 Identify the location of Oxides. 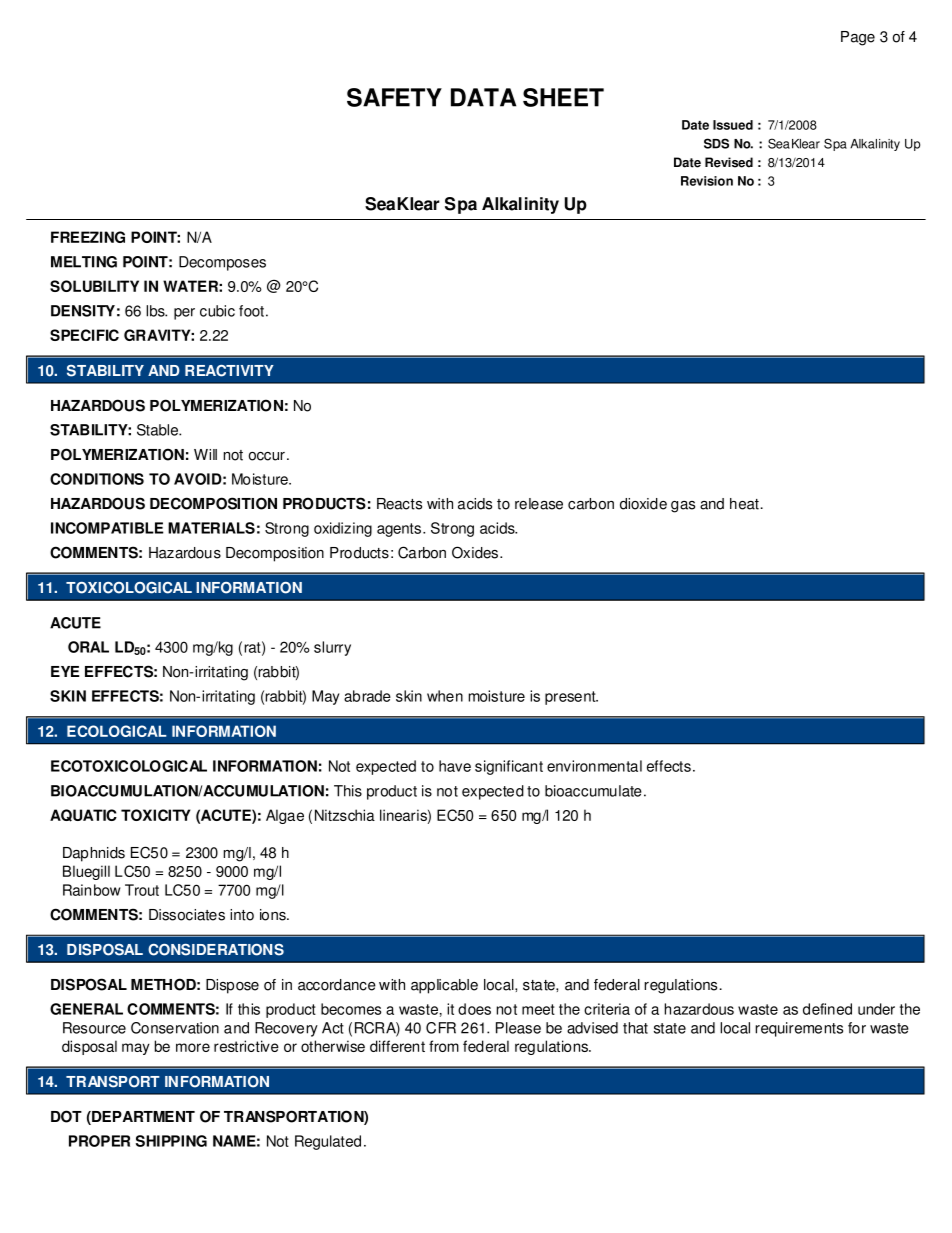
(476, 552).
